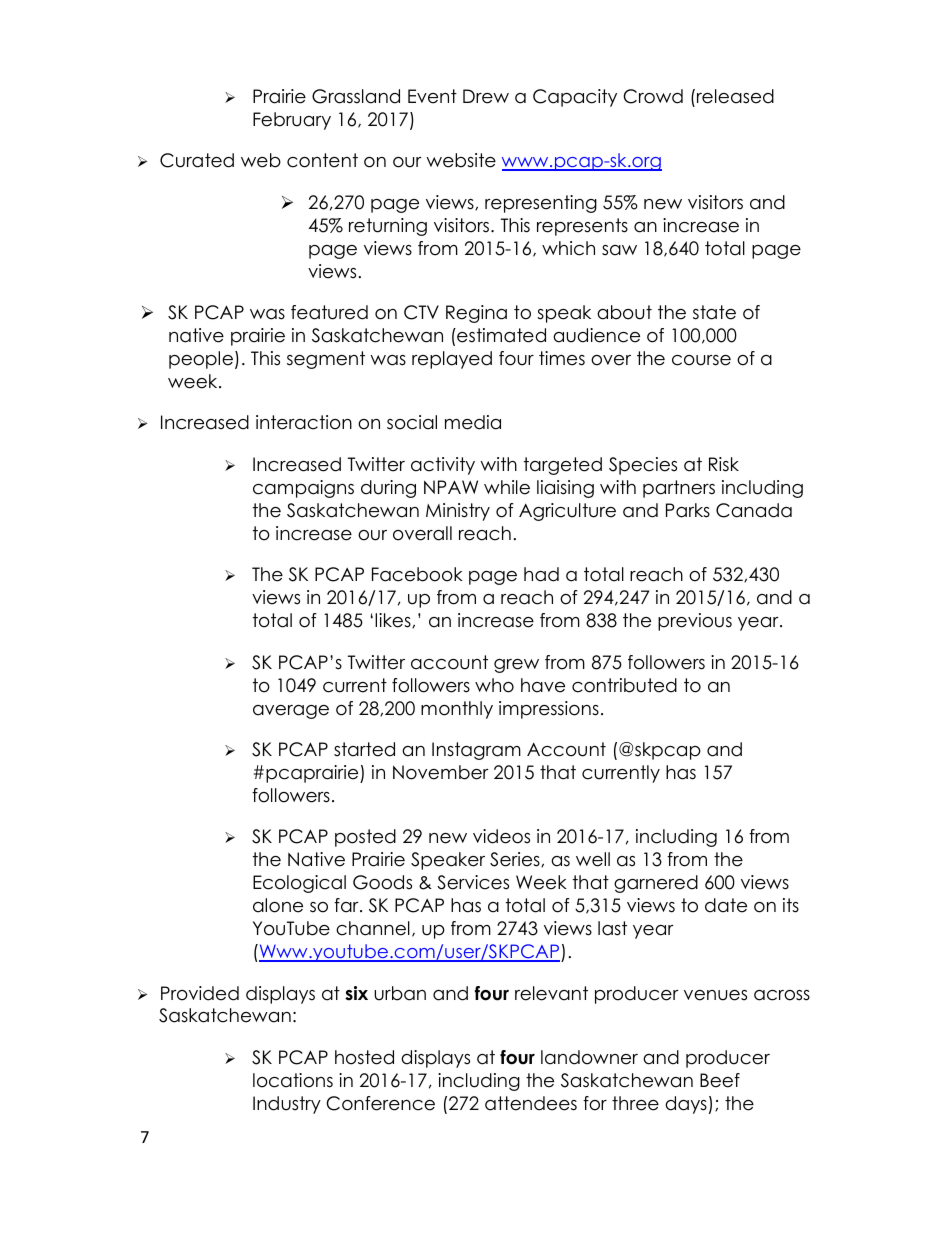  I want to click on Beef, so click(720, 1080).
